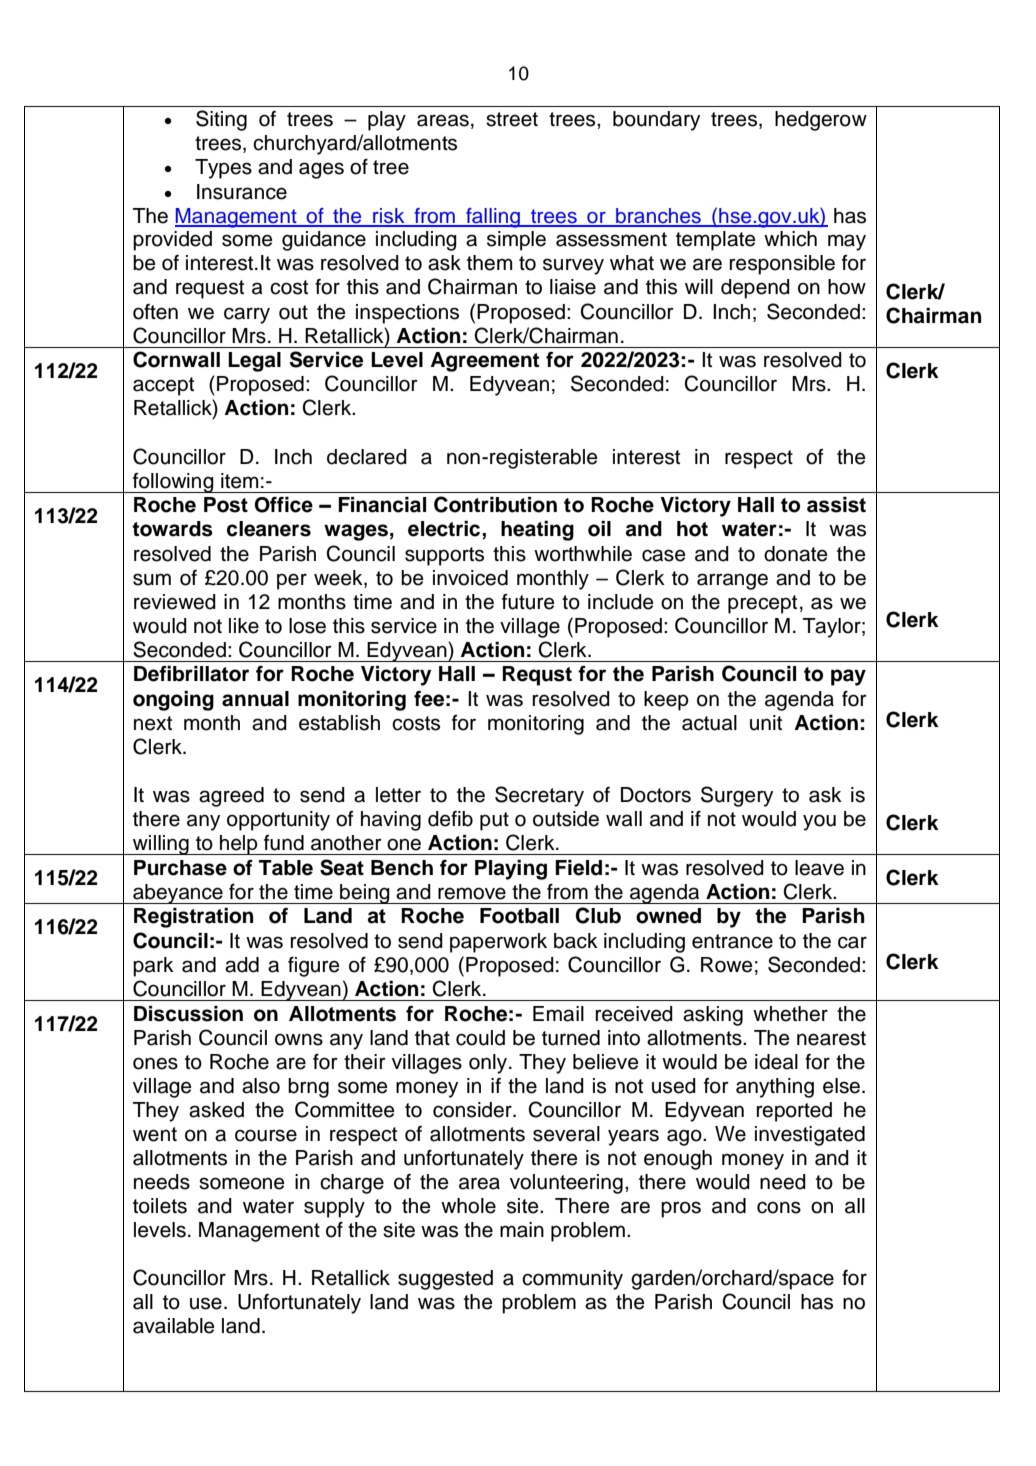  I want to click on assist, so click(836, 505).
